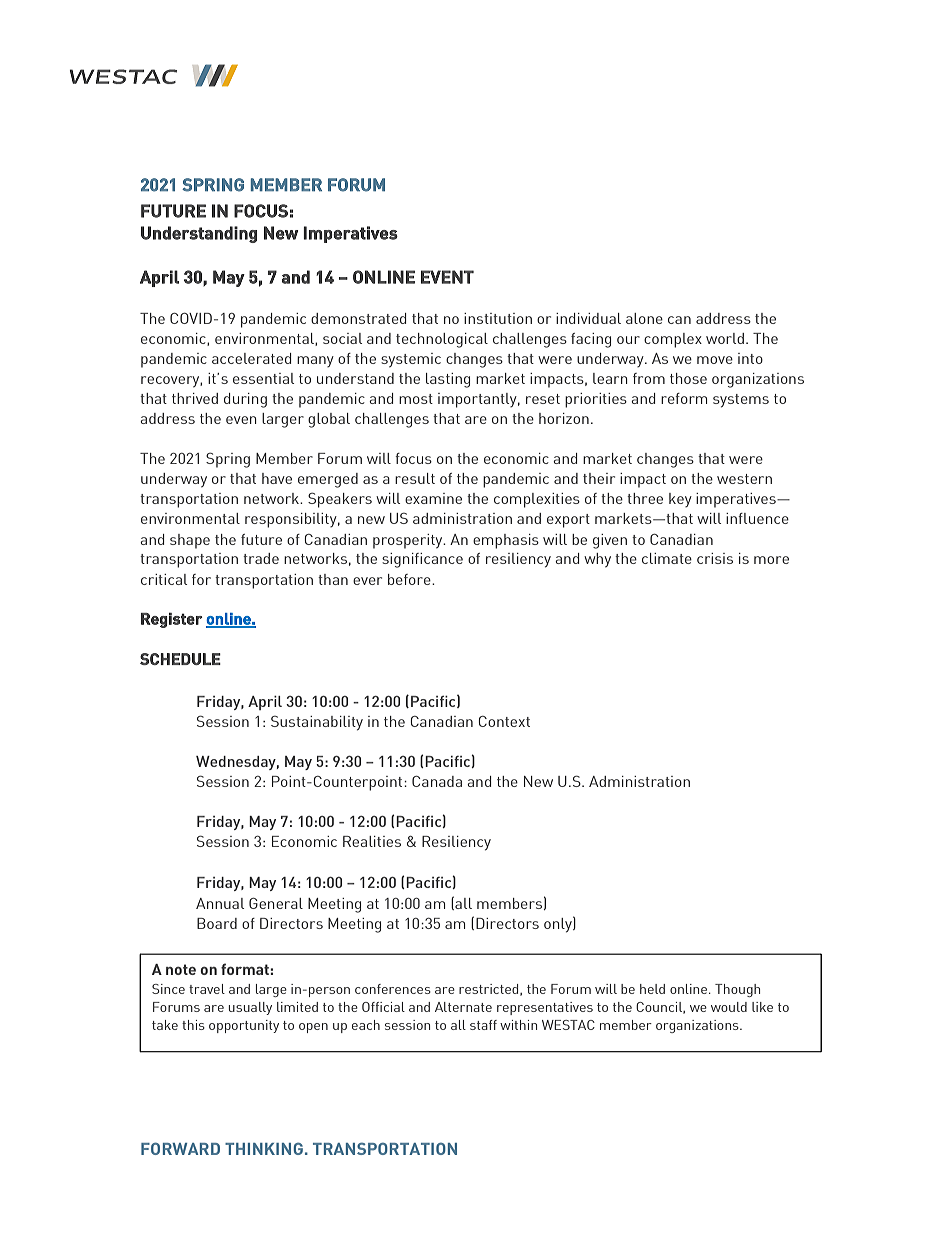 The height and width of the image is (1233, 952). Describe the element at coordinates (442, 340) in the image. I see `technological` at that location.
